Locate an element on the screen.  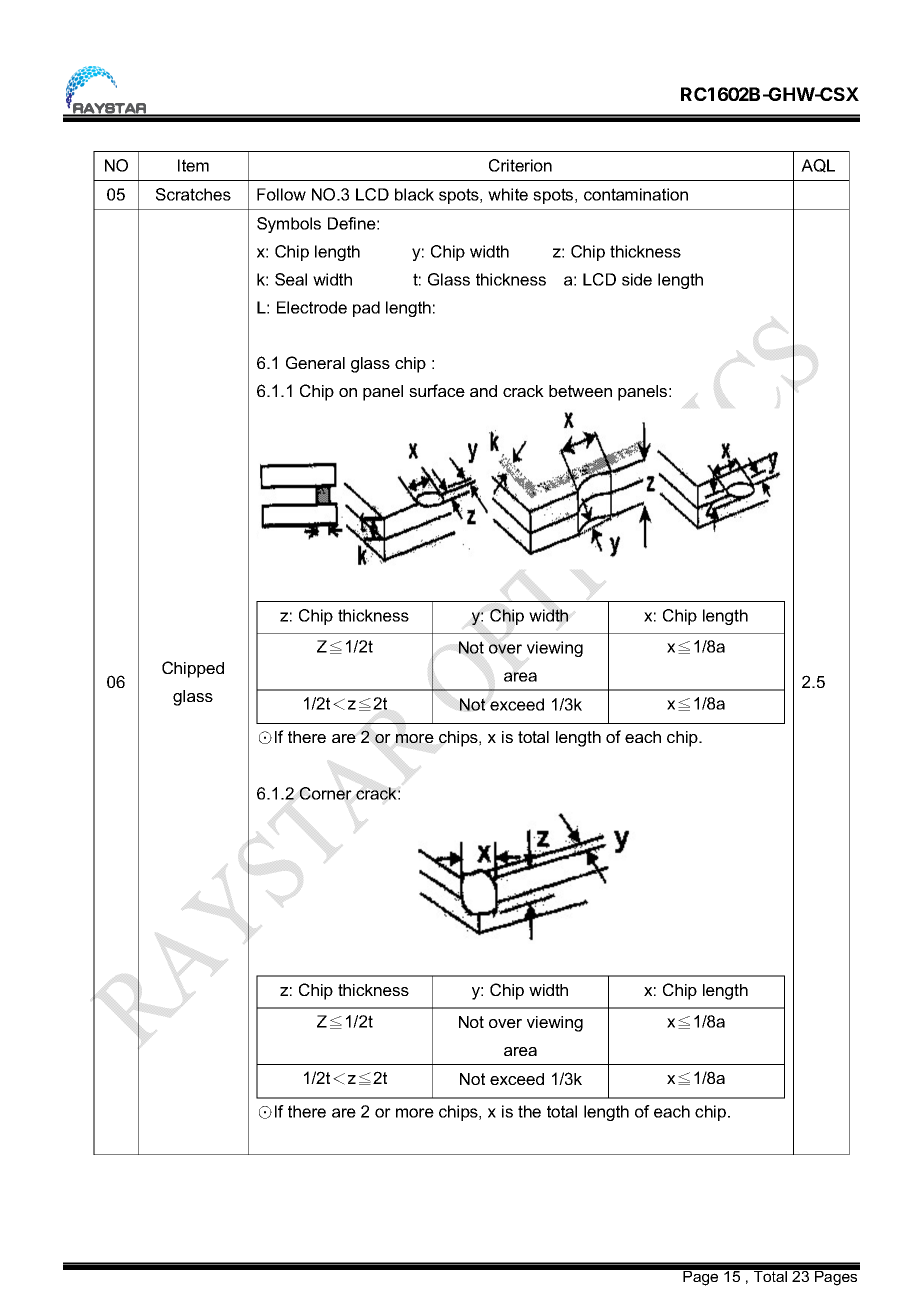
black is located at coordinates (414, 194).
